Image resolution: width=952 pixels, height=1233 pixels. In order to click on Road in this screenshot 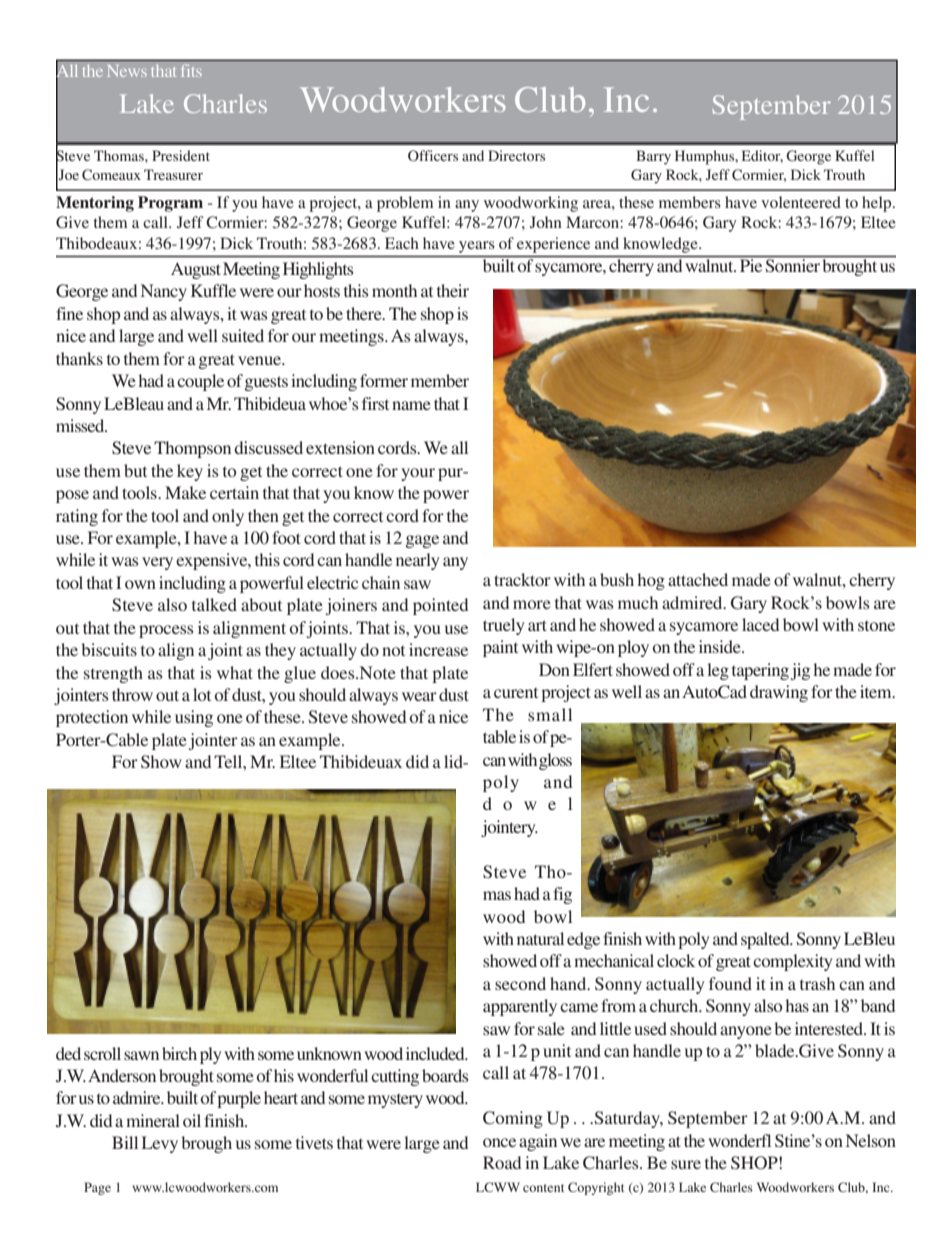, I will do `click(502, 1162)`.
